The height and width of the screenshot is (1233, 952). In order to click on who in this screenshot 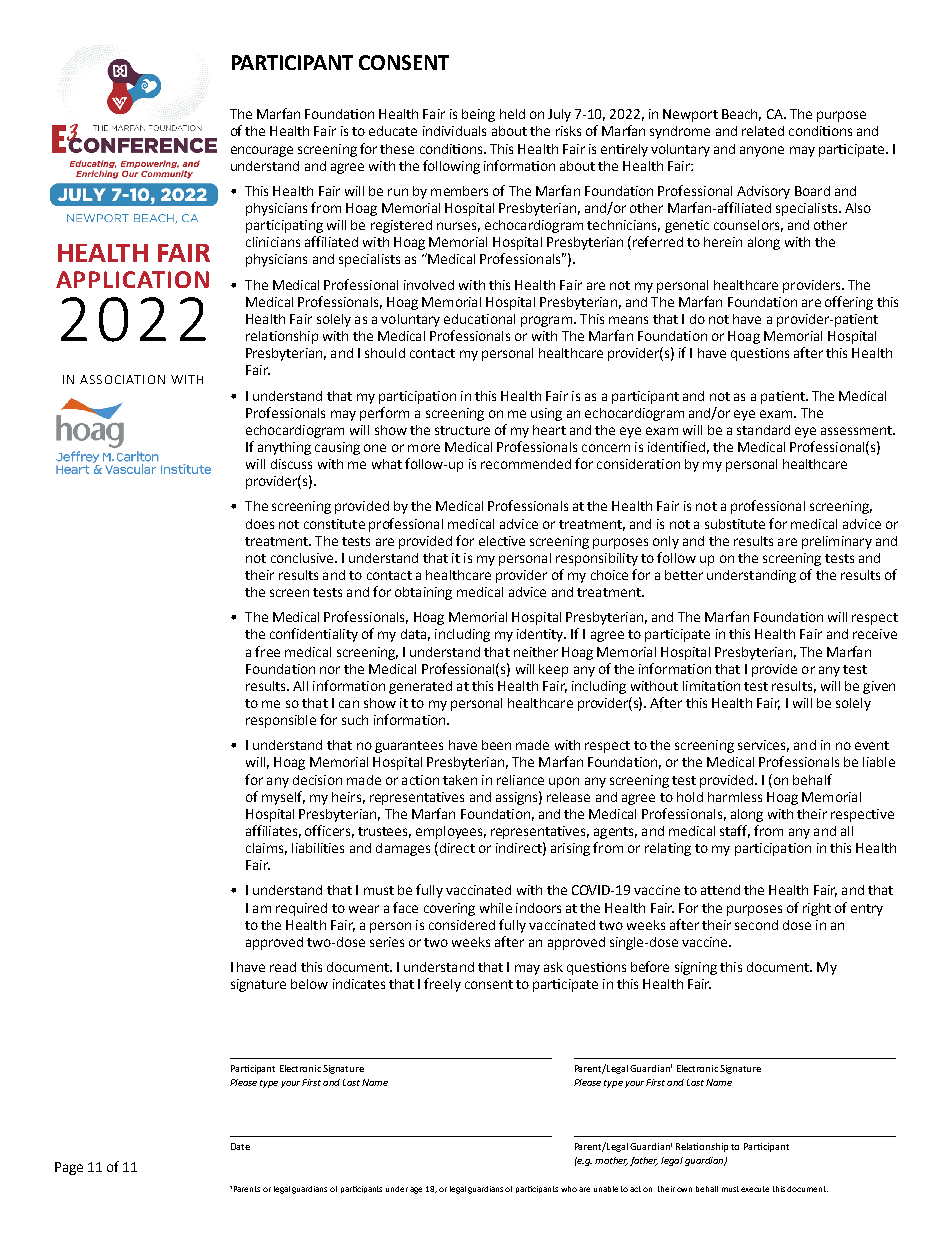, I will do `click(569, 1189)`.
